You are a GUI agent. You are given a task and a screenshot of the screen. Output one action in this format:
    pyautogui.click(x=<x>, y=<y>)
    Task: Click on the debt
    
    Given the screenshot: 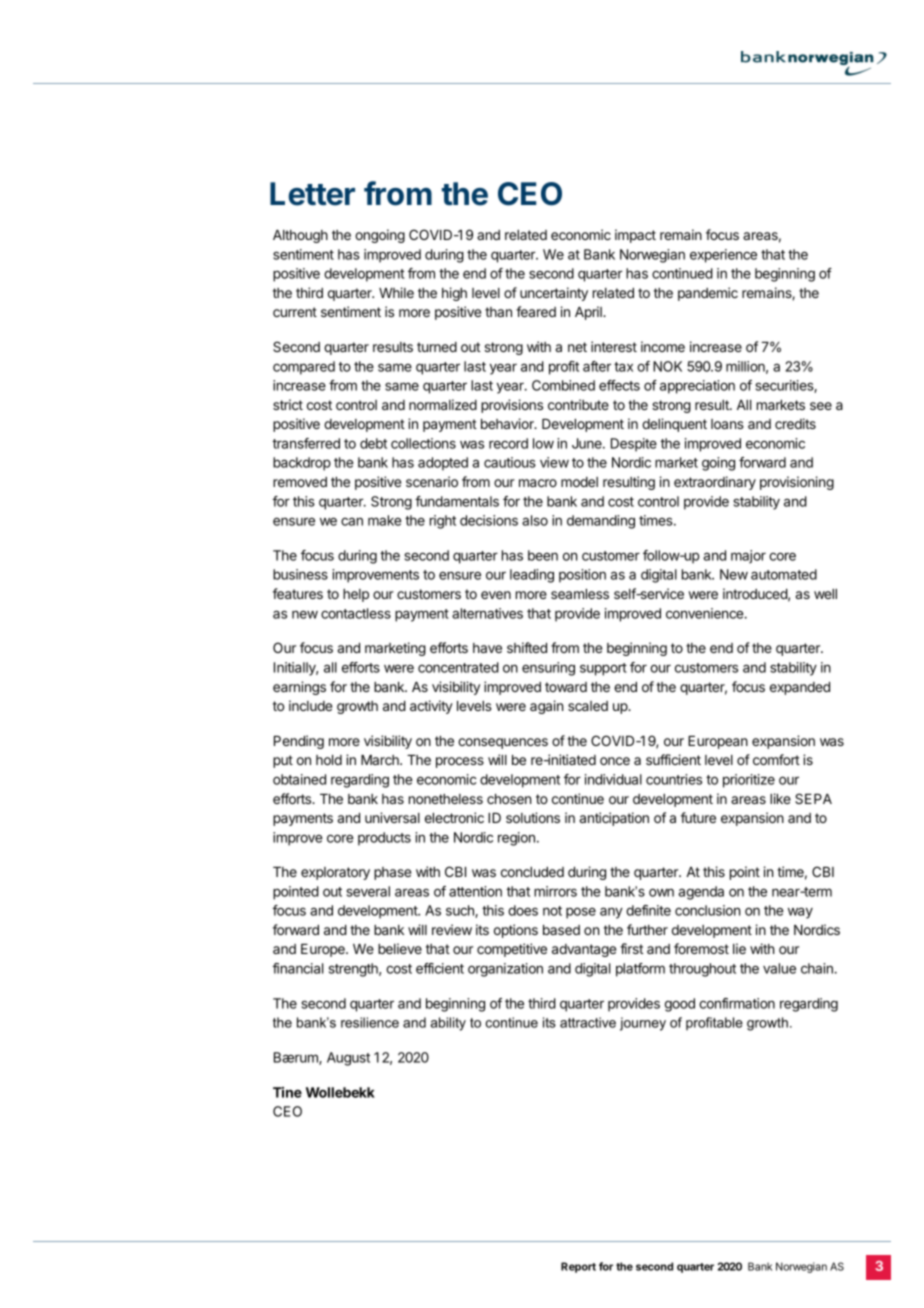 What is the action you would take?
    pyautogui.click(x=373, y=443)
